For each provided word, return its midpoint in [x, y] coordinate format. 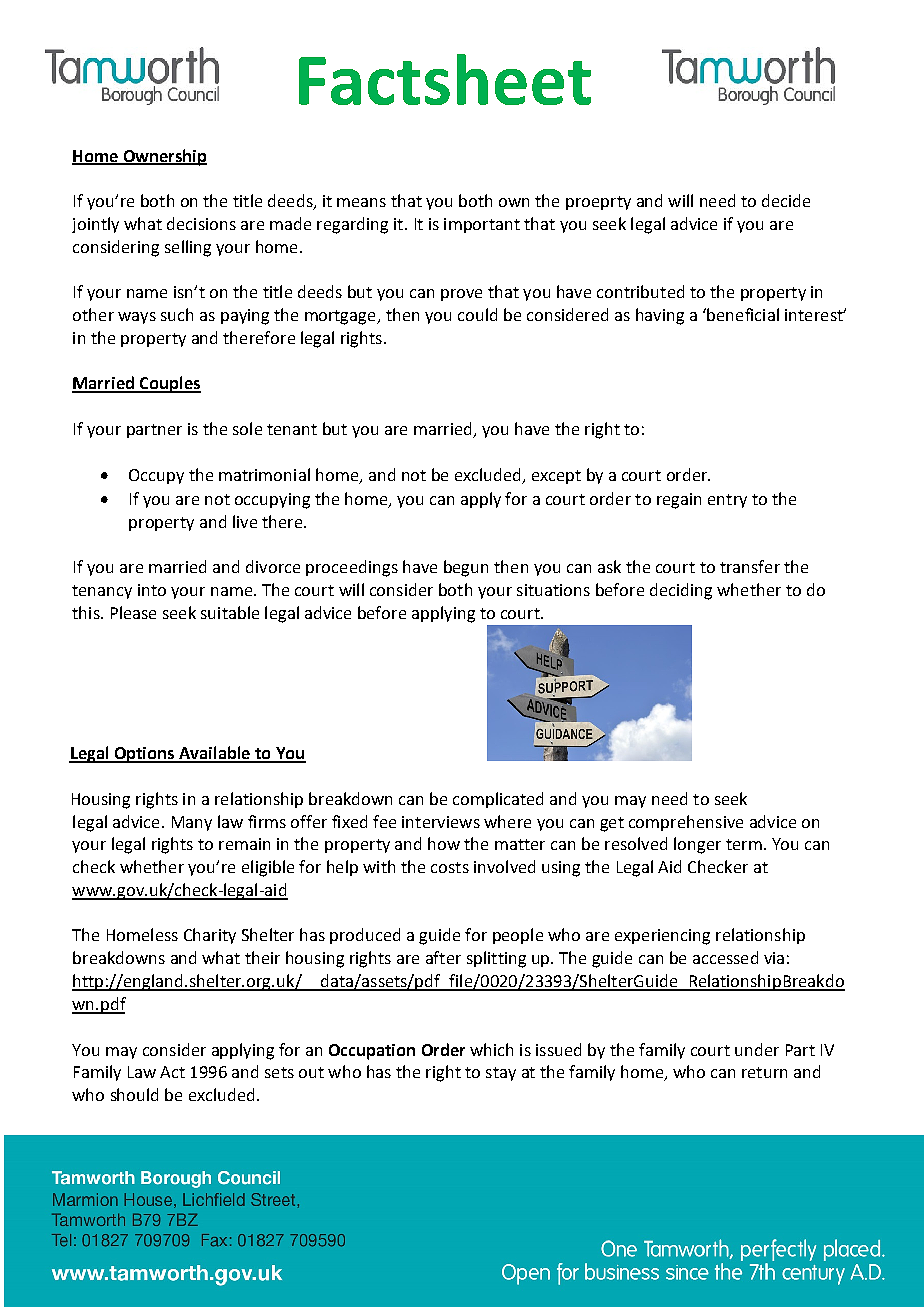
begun [466, 568]
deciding [681, 591]
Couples [169, 384]
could [477, 314]
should [134, 1094]
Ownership [164, 157]
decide [786, 200]
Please [133, 612]
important [482, 225]
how [444, 843]
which [491, 1049]
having [660, 316]
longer [697, 845]
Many [192, 823]
